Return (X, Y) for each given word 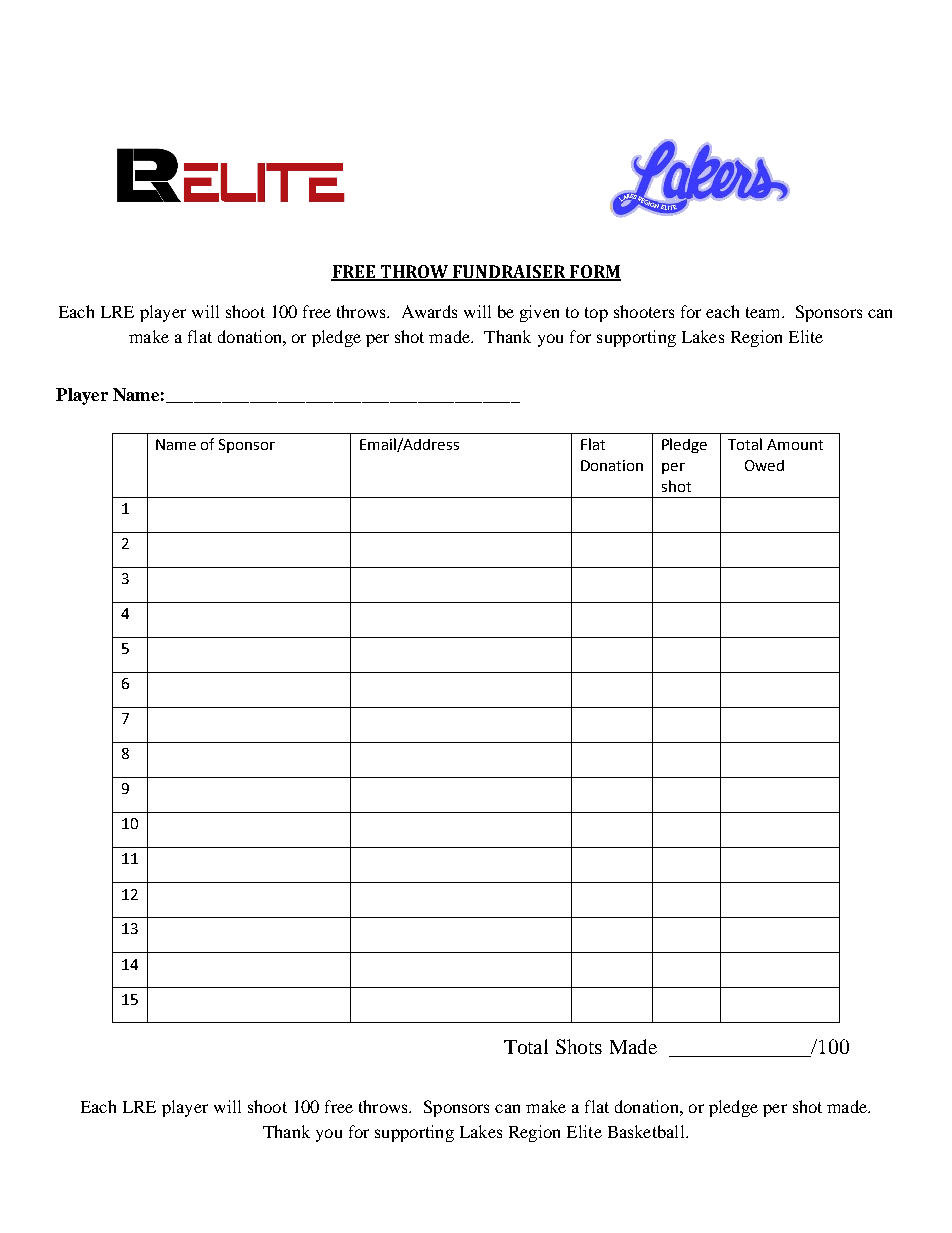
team (765, 312)
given (539, 313)
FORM (594, 272)
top (596, 314)
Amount (795, 444)
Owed (764, 465)
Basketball (647, 1131)
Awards (429, 311)
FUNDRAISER (509, 272)
